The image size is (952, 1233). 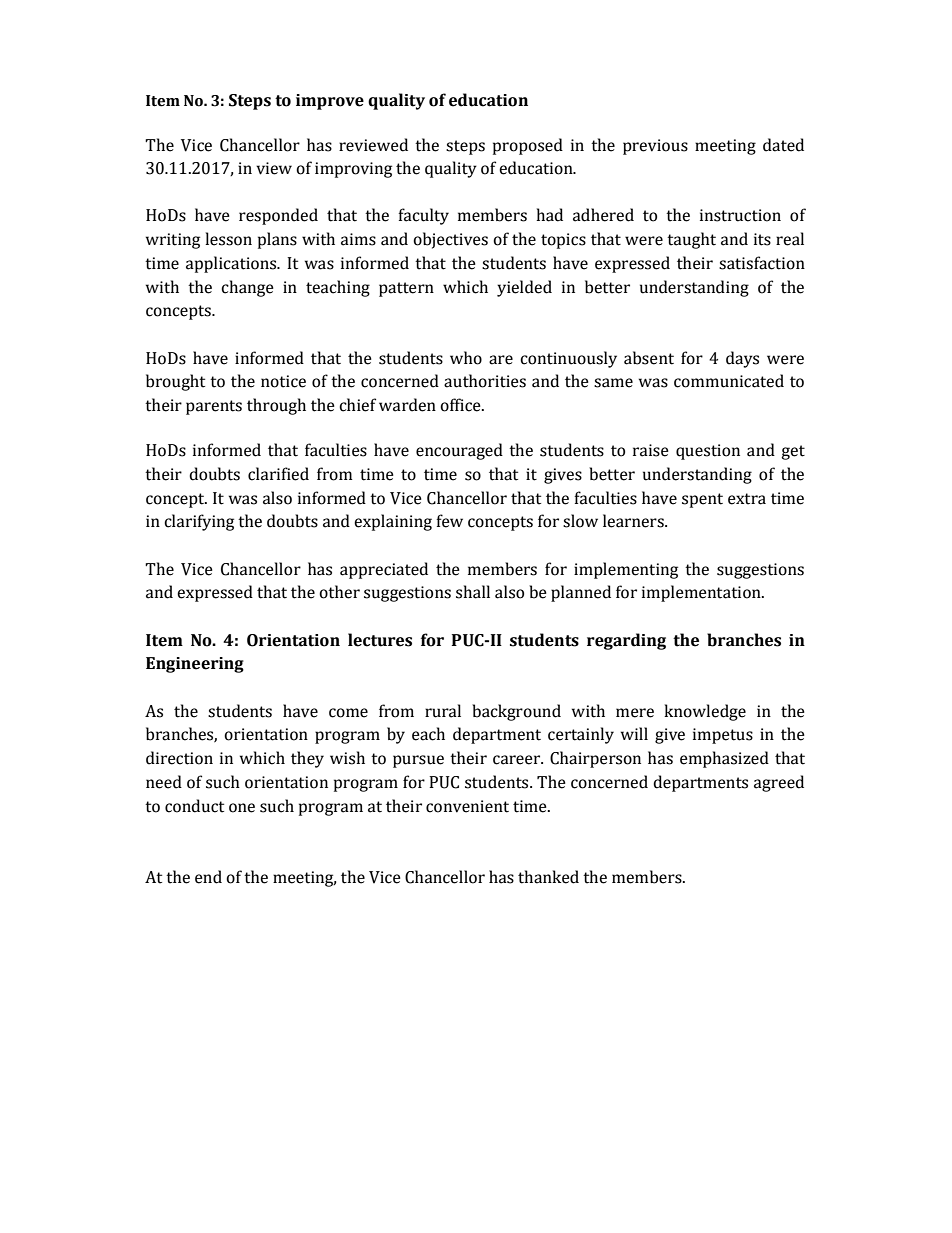 I want to click on shall, so click(x=473, y=592).
